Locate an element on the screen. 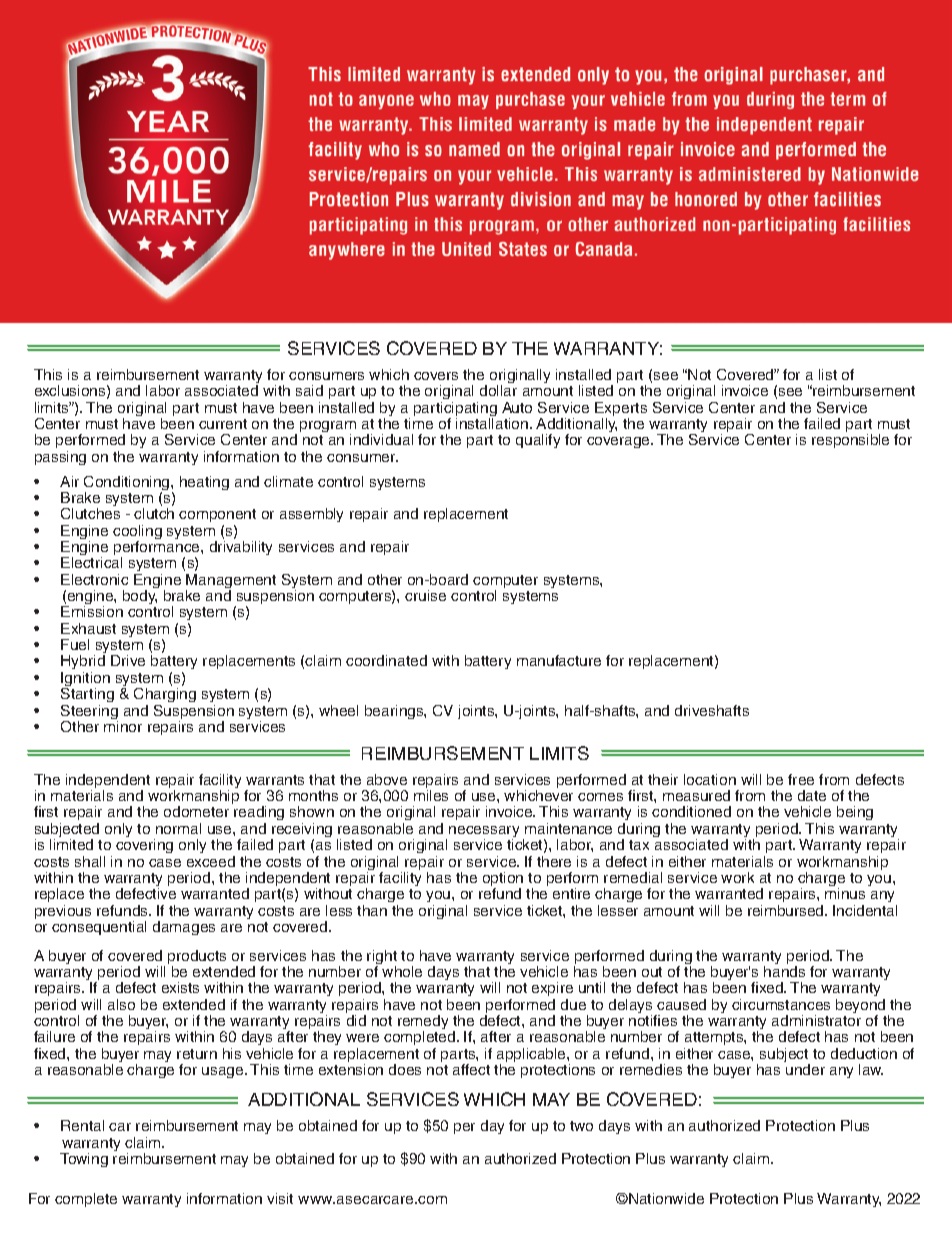  under is located at coordinates (805, 1069).
